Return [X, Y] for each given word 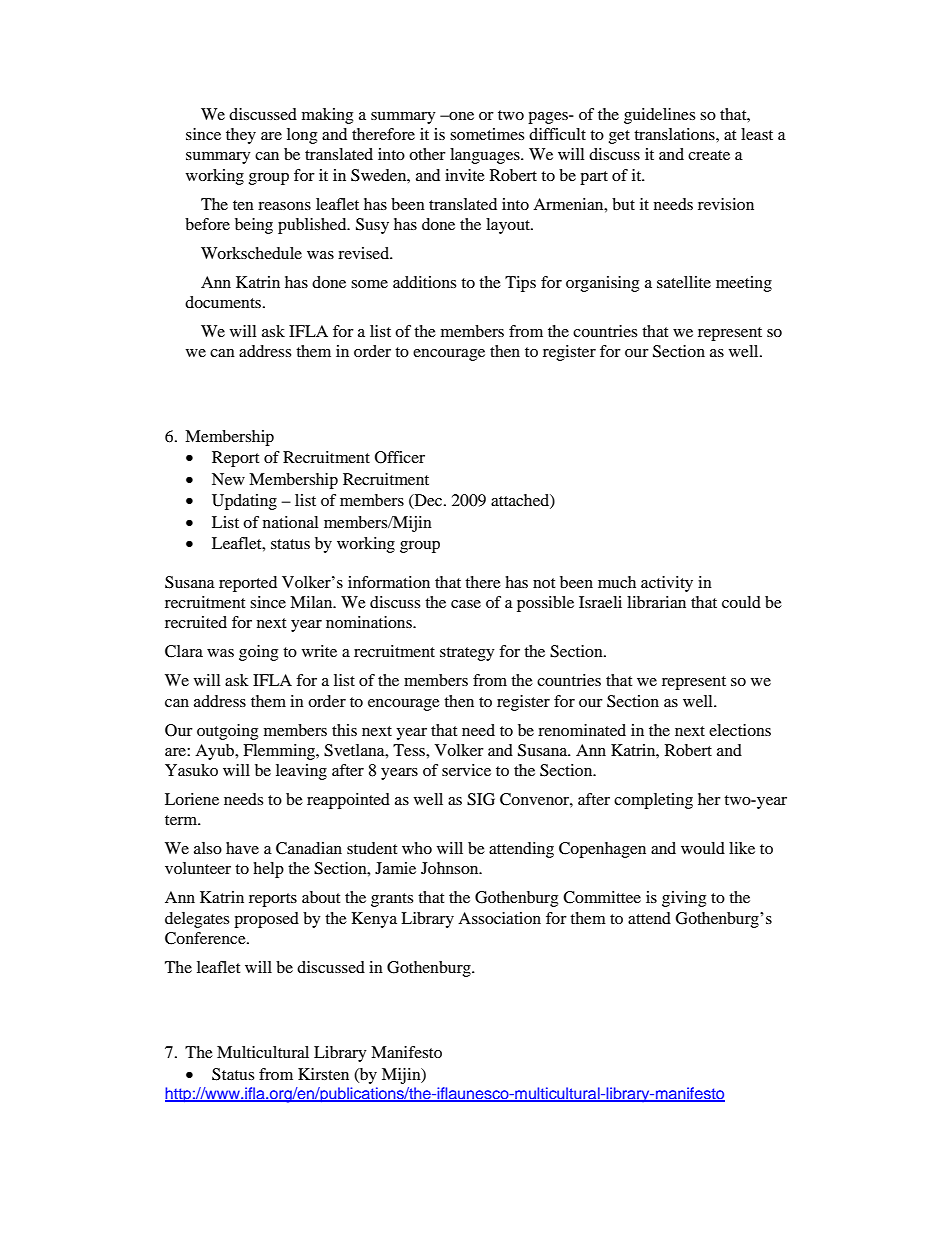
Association [499, 918]
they [241, 136]
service [466, 770]
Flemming [280, 752]
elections [740, 730]
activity [667, 584]
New [228, 479]
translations [675, 134]
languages [486, 156]
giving [684, 899]
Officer [400, 457]
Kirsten [323, 1074]
